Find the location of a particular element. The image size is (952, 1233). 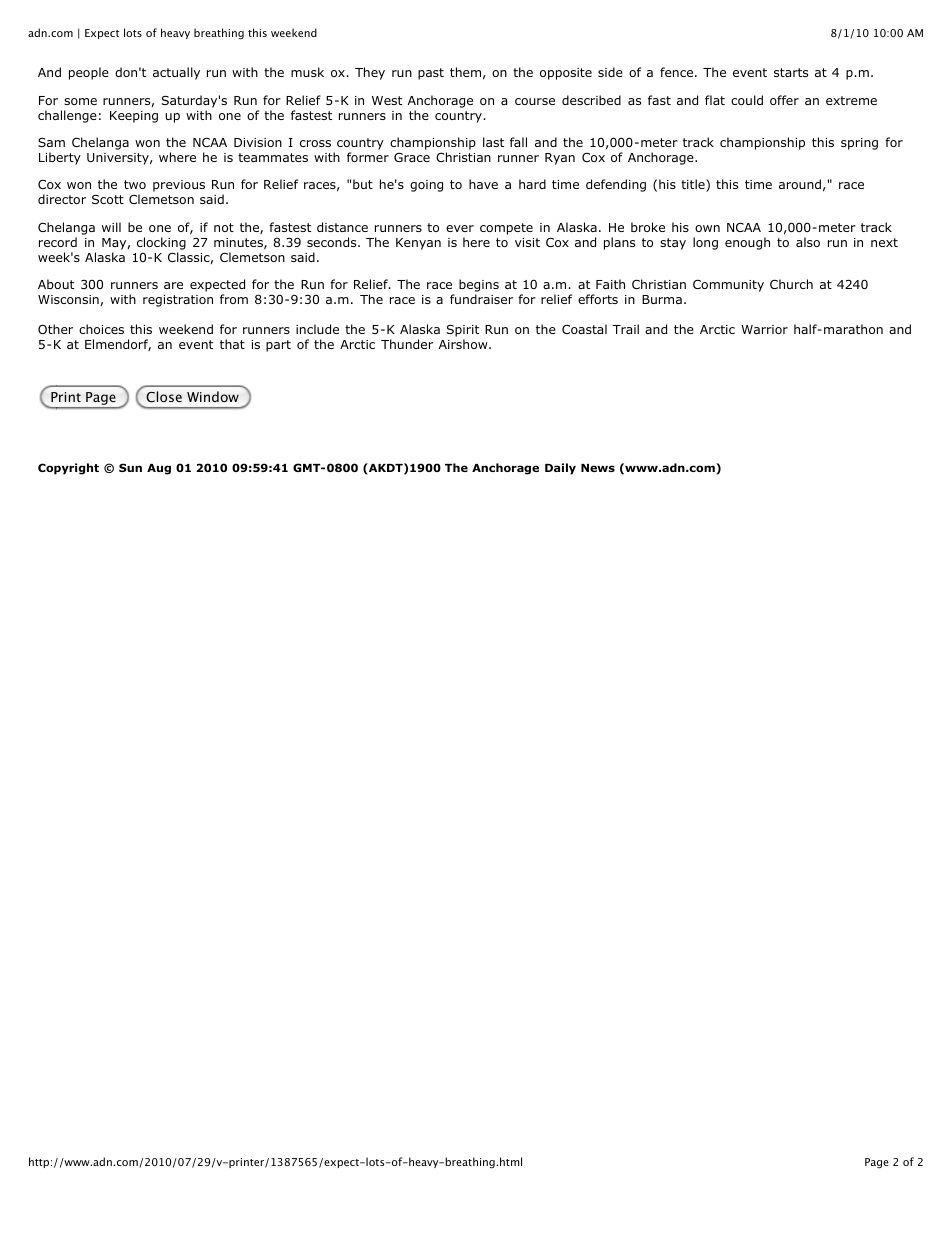

begins is located at coordinates (479, 287).
